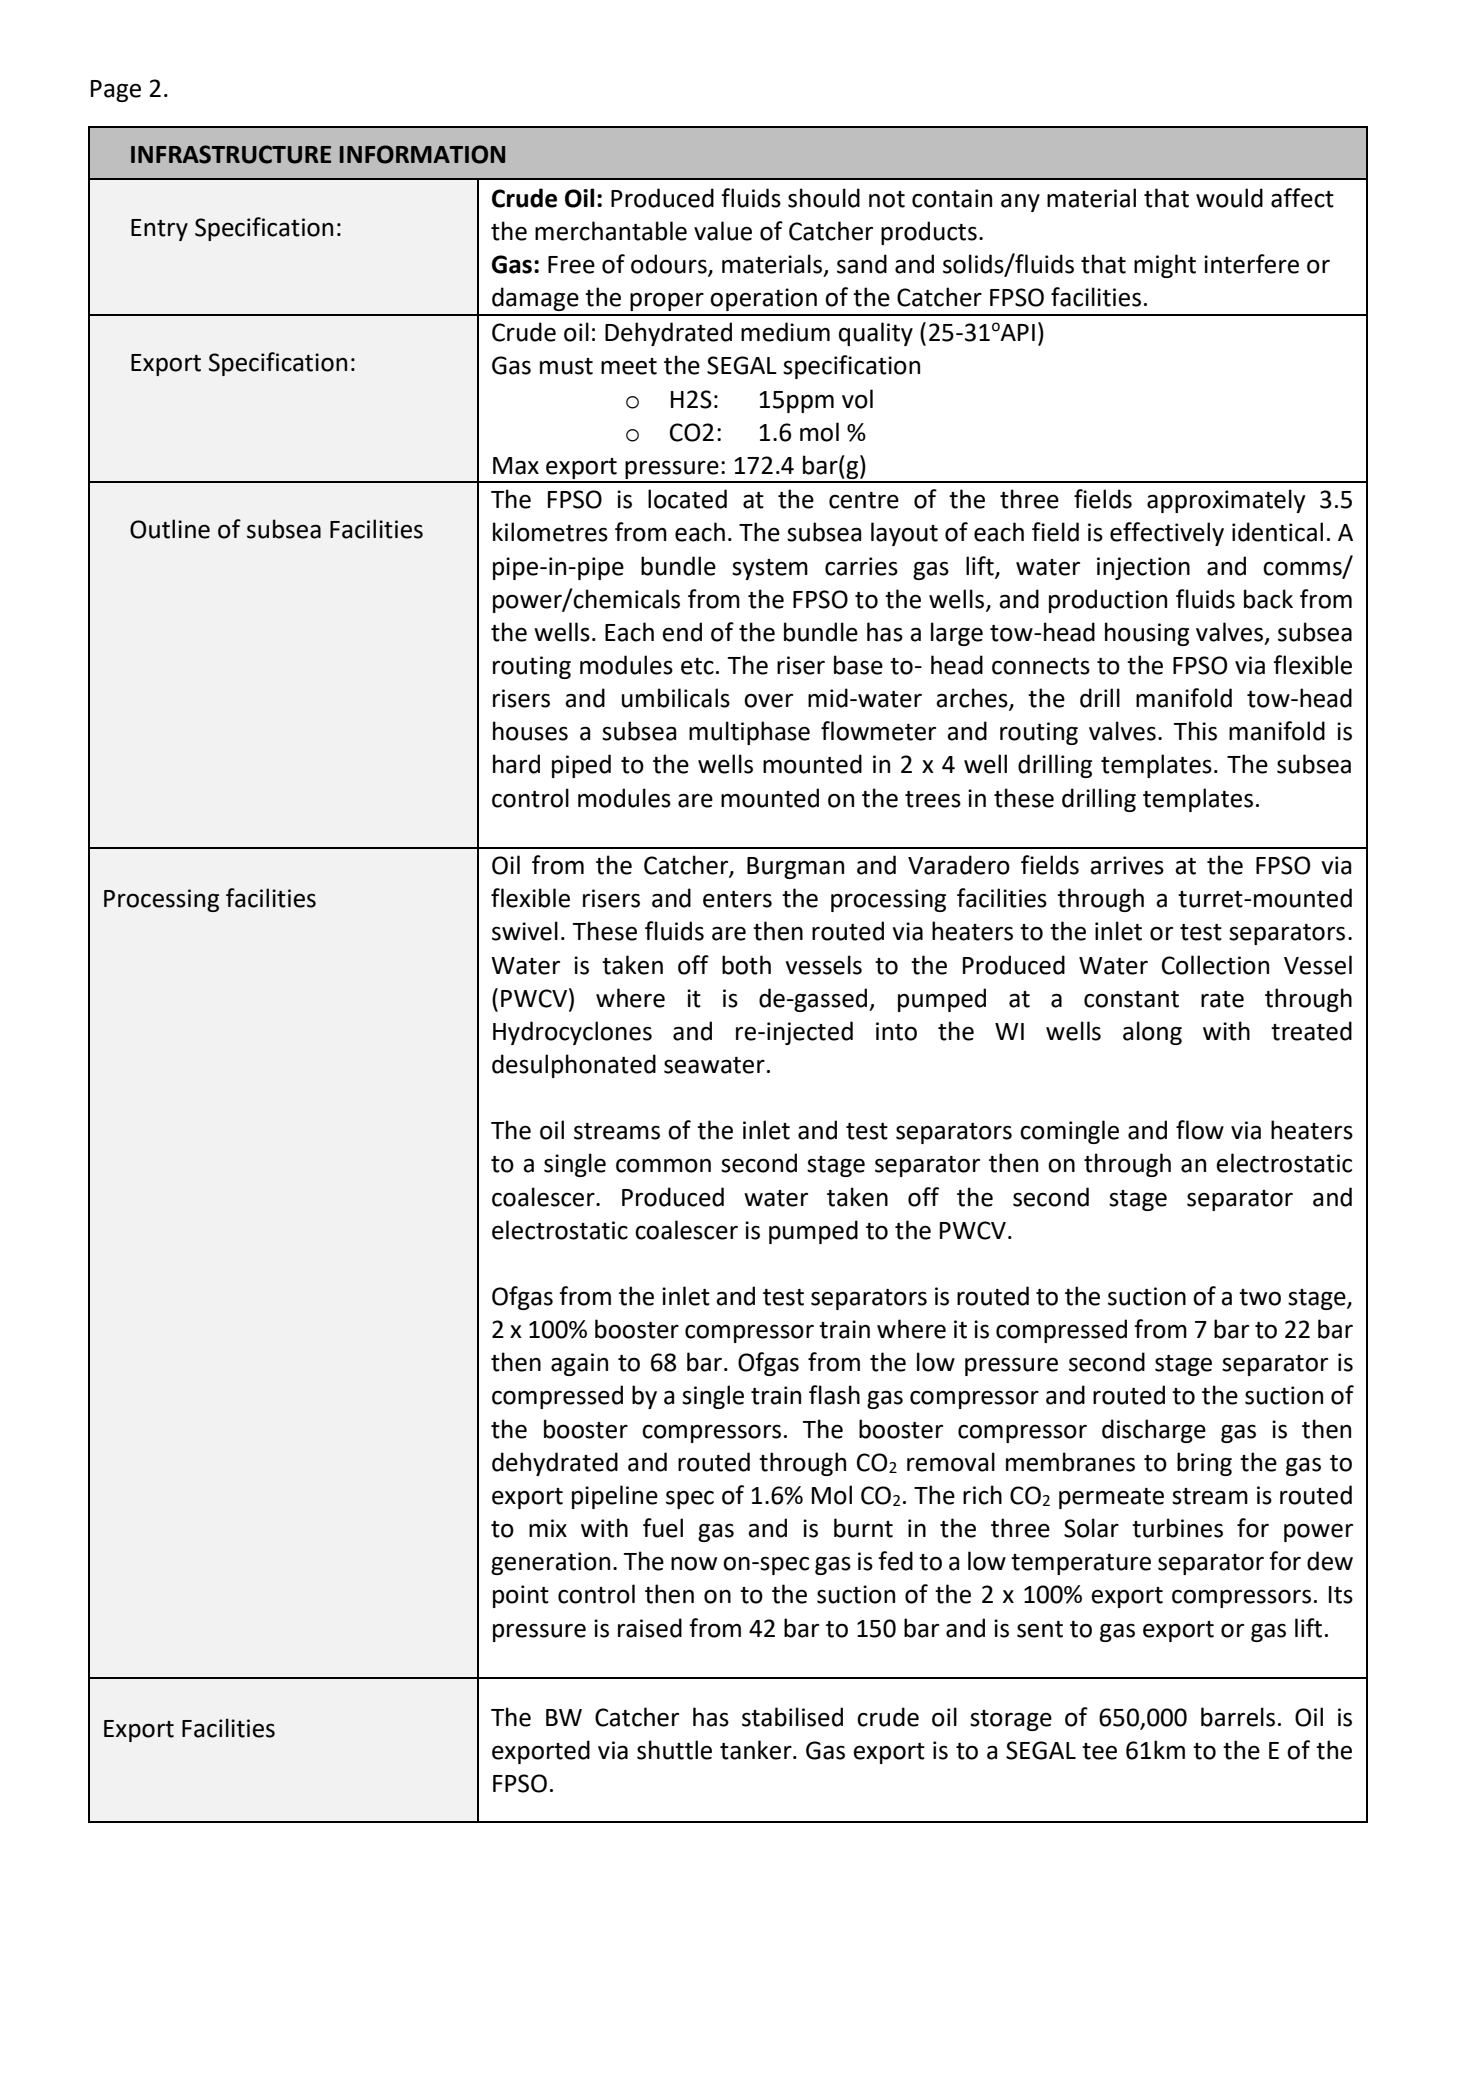 The height and width of the page is (2078, 1470). I want to click on would, so click(1229, 198).
